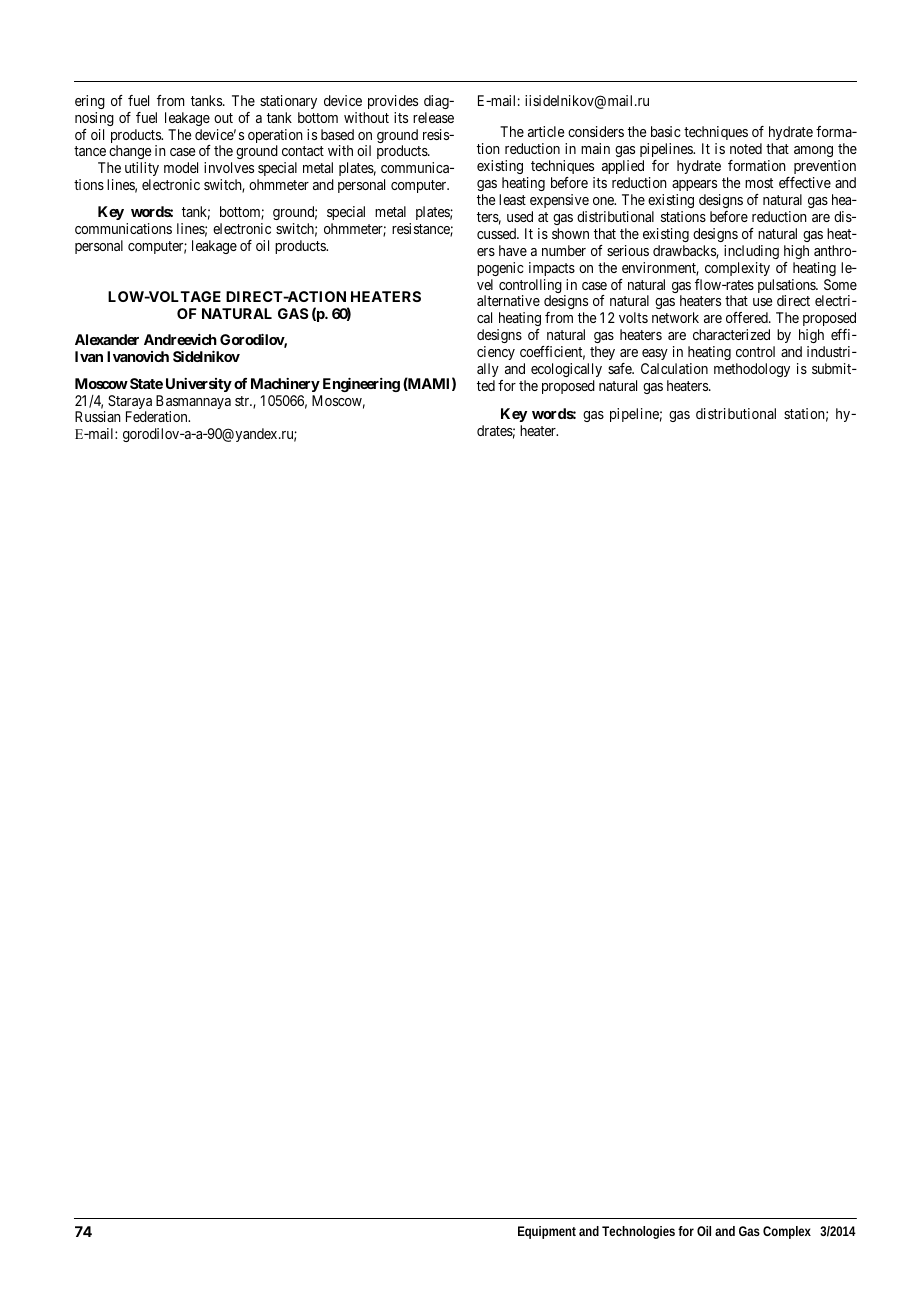  Describe the element at coordinates (107, 339) in the page. I see `Alexander` at that location.
